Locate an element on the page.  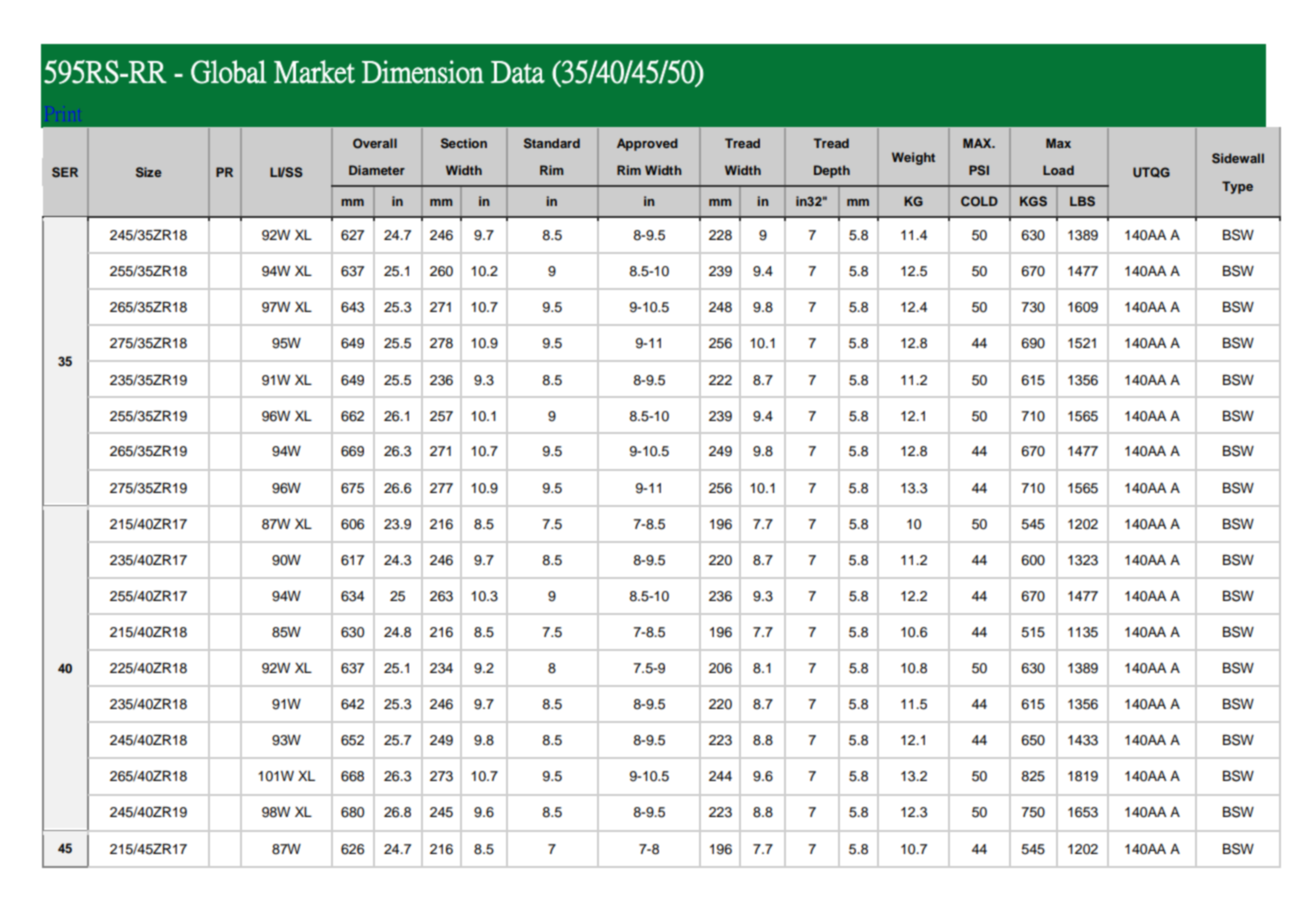
Dimension is located at coordinates (423, 72).
